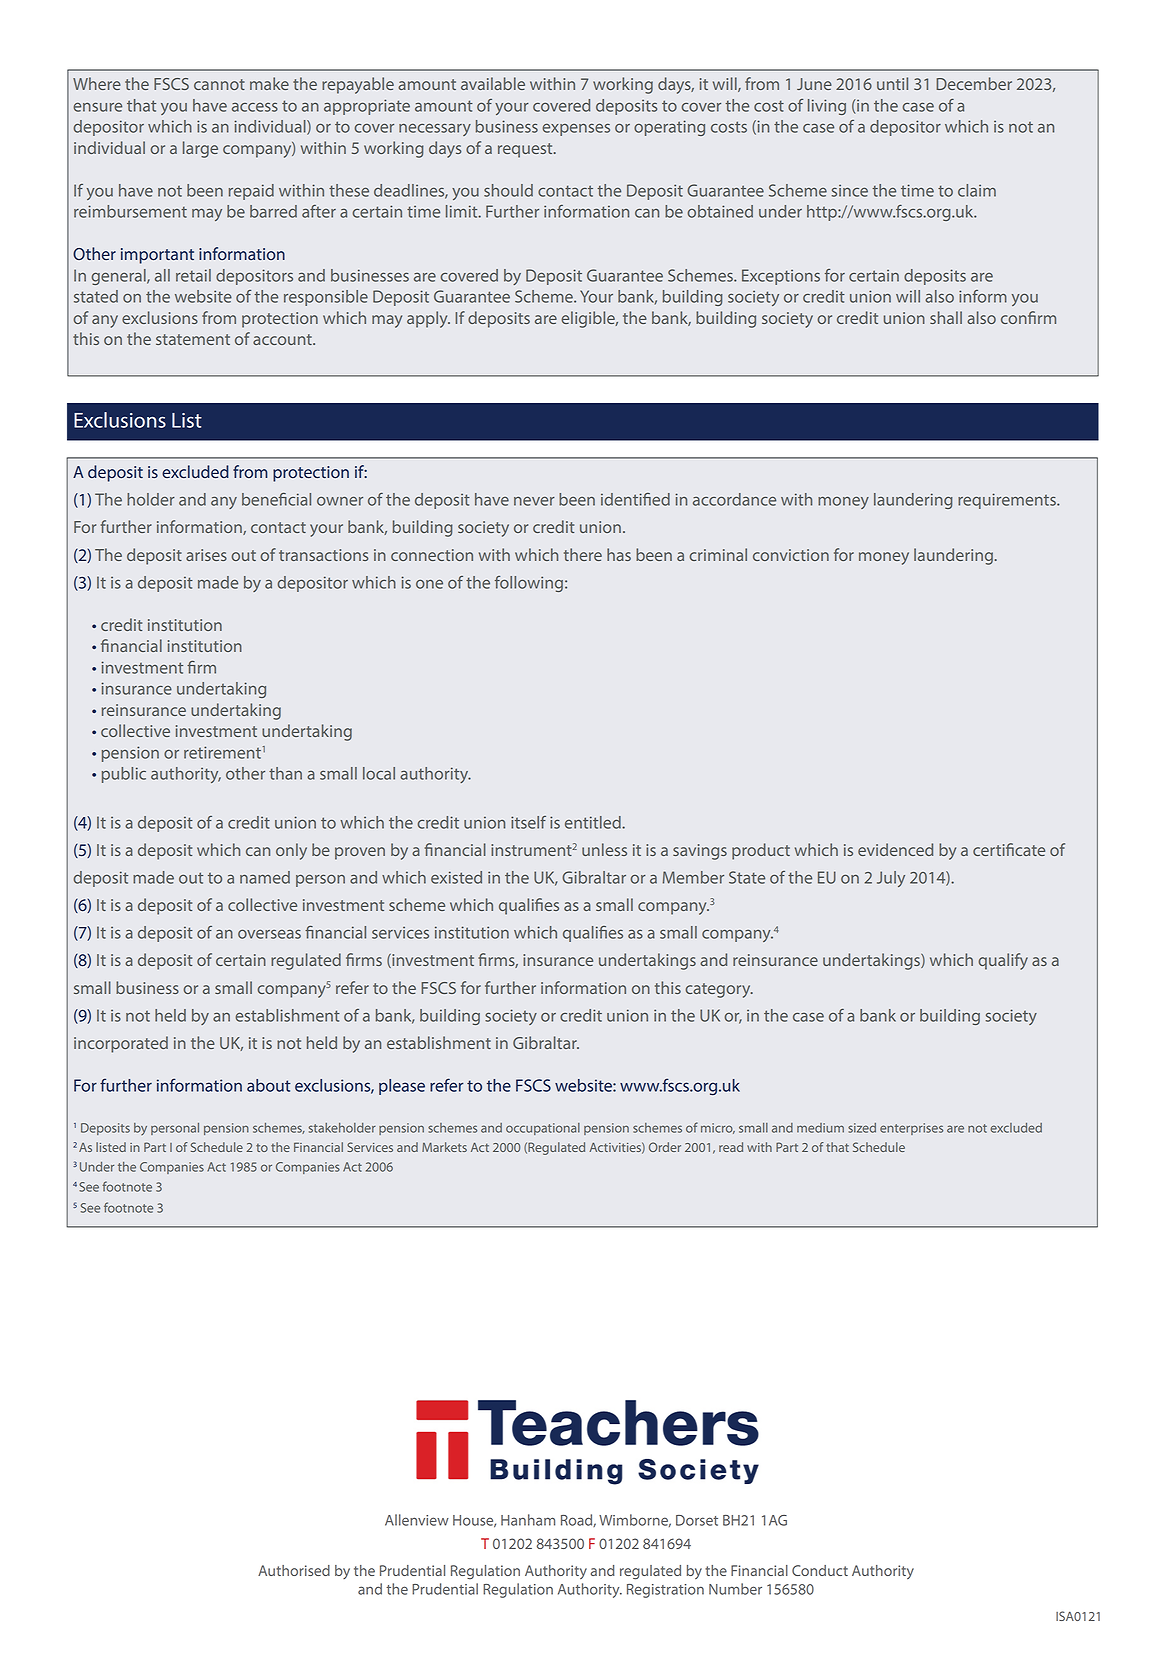 Image resolution: width=1172 pixels, height=1657 pixels. Describe the element at coordinates (911, 1129) in the document. I see `enterprises` at that location.
